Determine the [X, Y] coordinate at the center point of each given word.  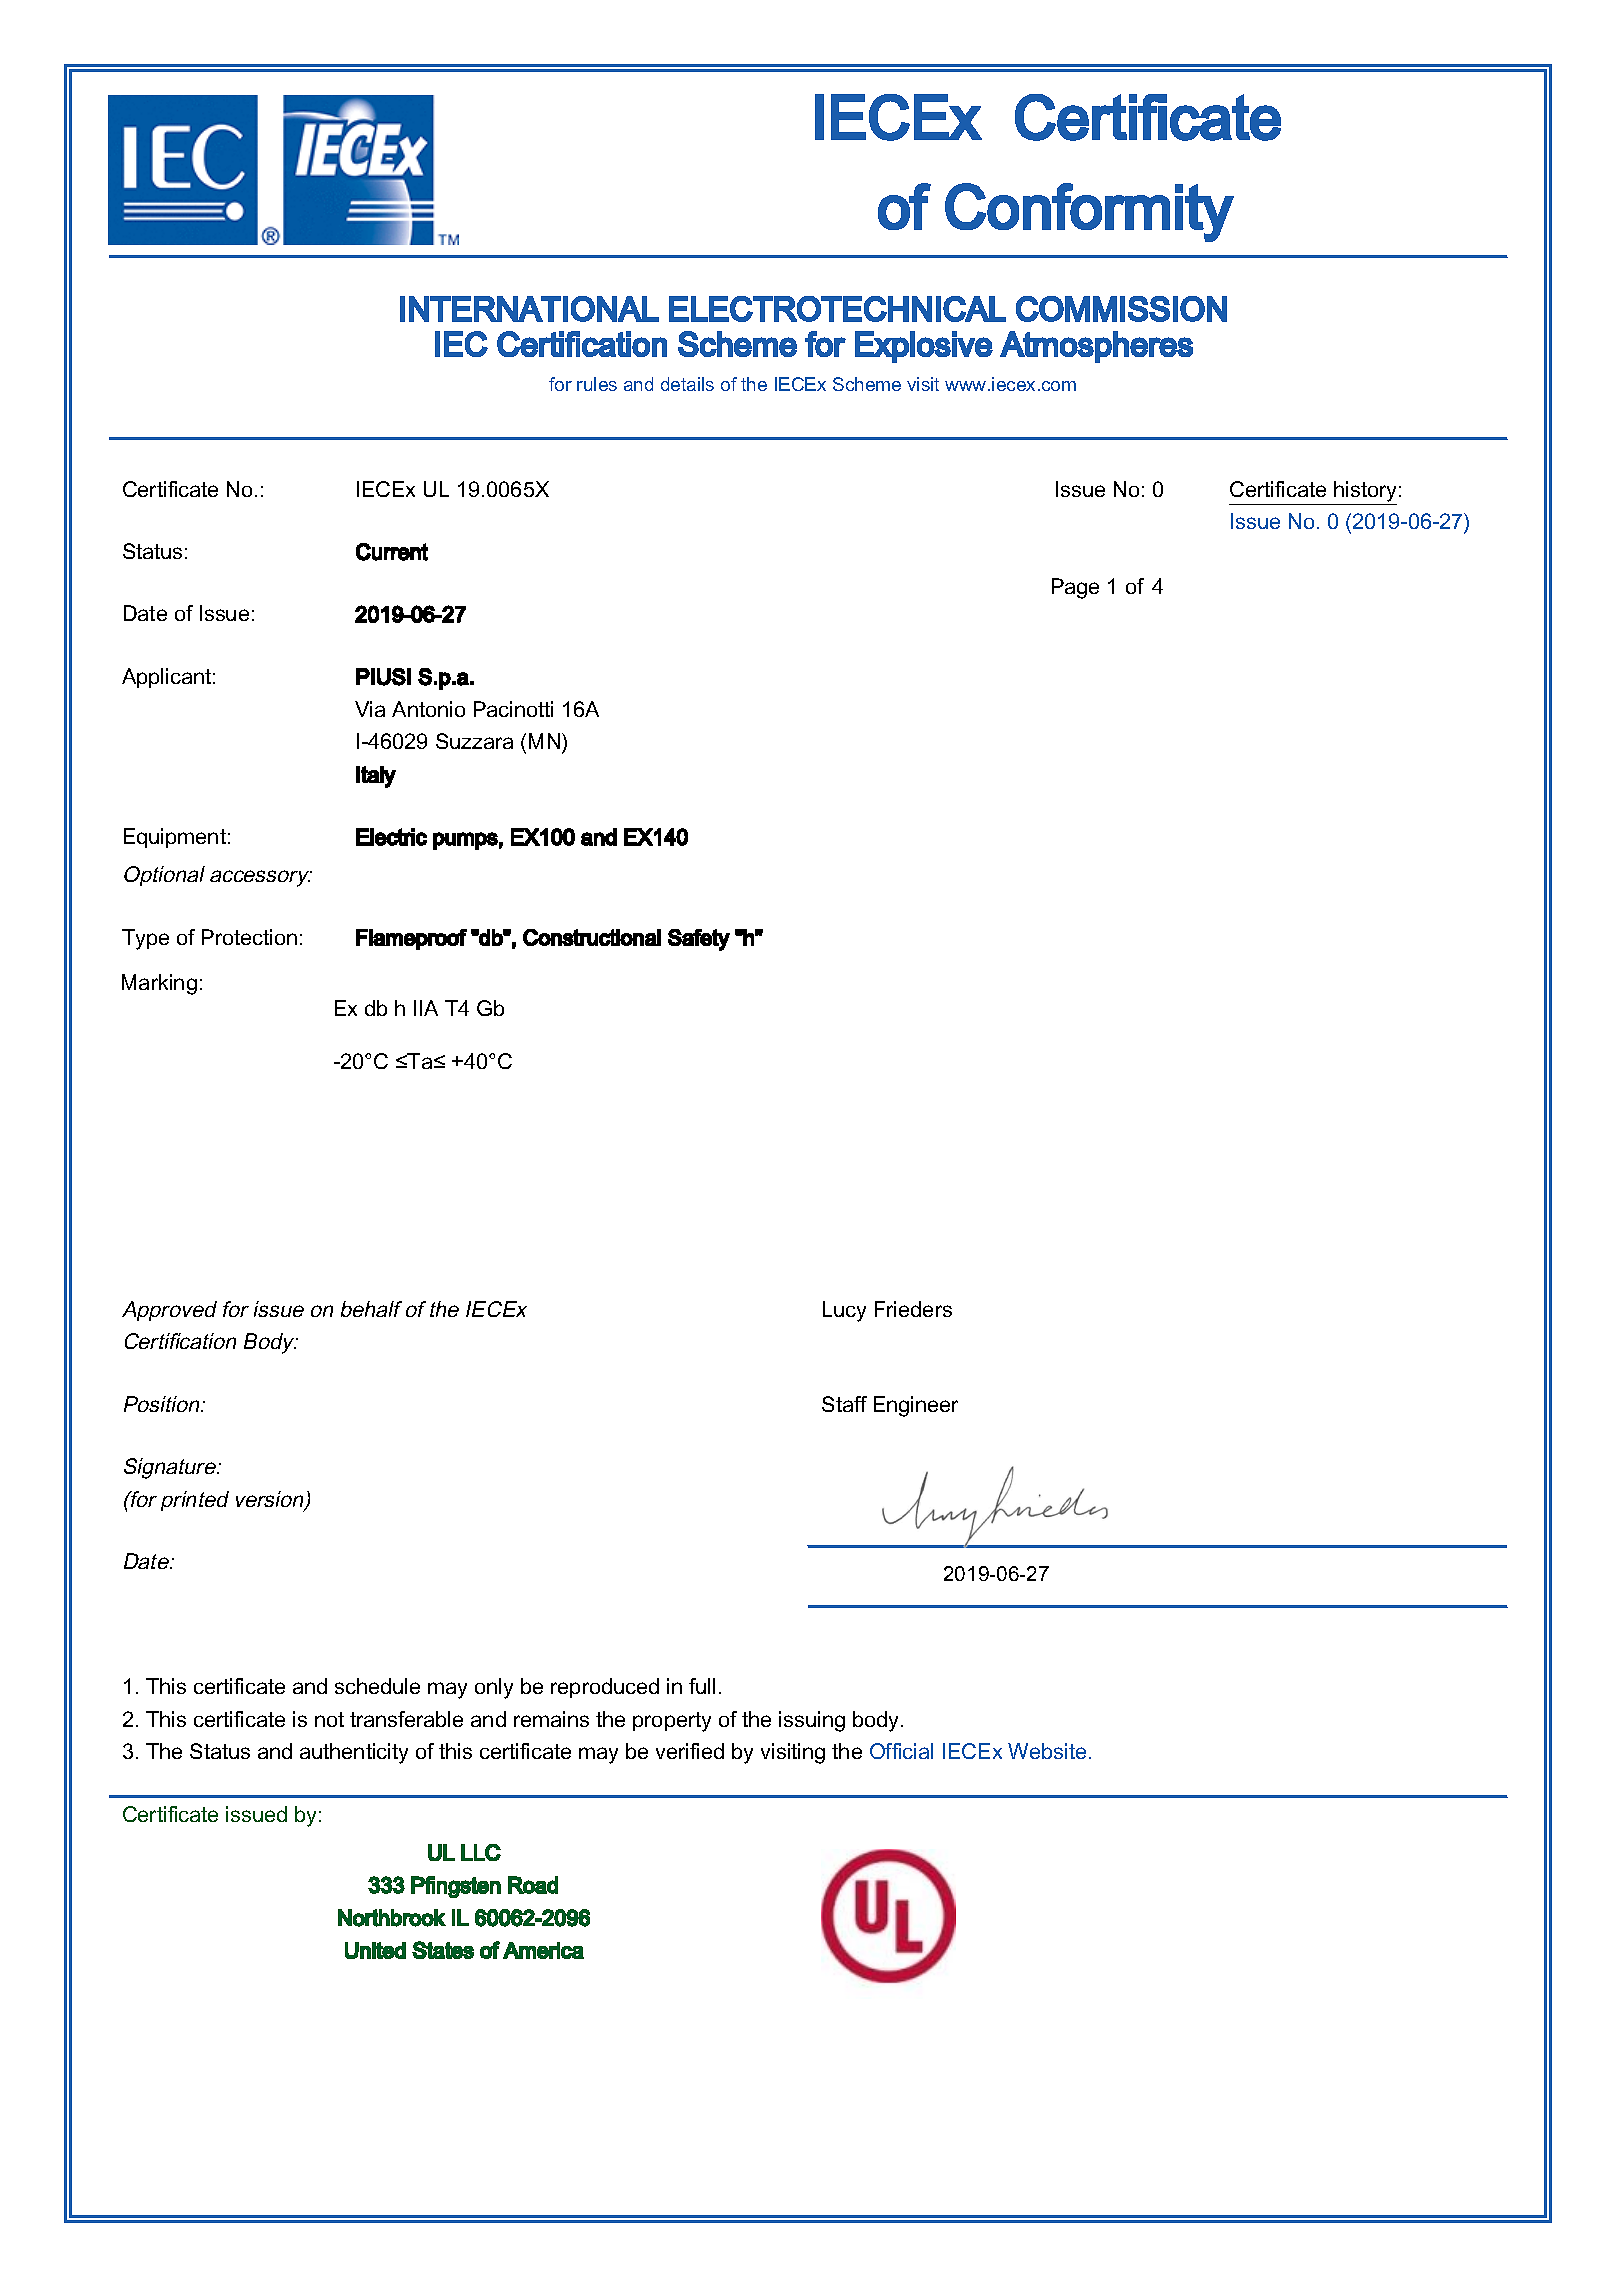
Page [1075, 588]
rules [597, 384]
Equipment [175, 838]
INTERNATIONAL [529, 309]
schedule [377, 1686]
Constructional [592, 937]
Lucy [844, 1311]
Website [1047, 1751]
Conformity [1089, 212]
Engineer [916, 1406]
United [375, 1950]
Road [533, 1885]
